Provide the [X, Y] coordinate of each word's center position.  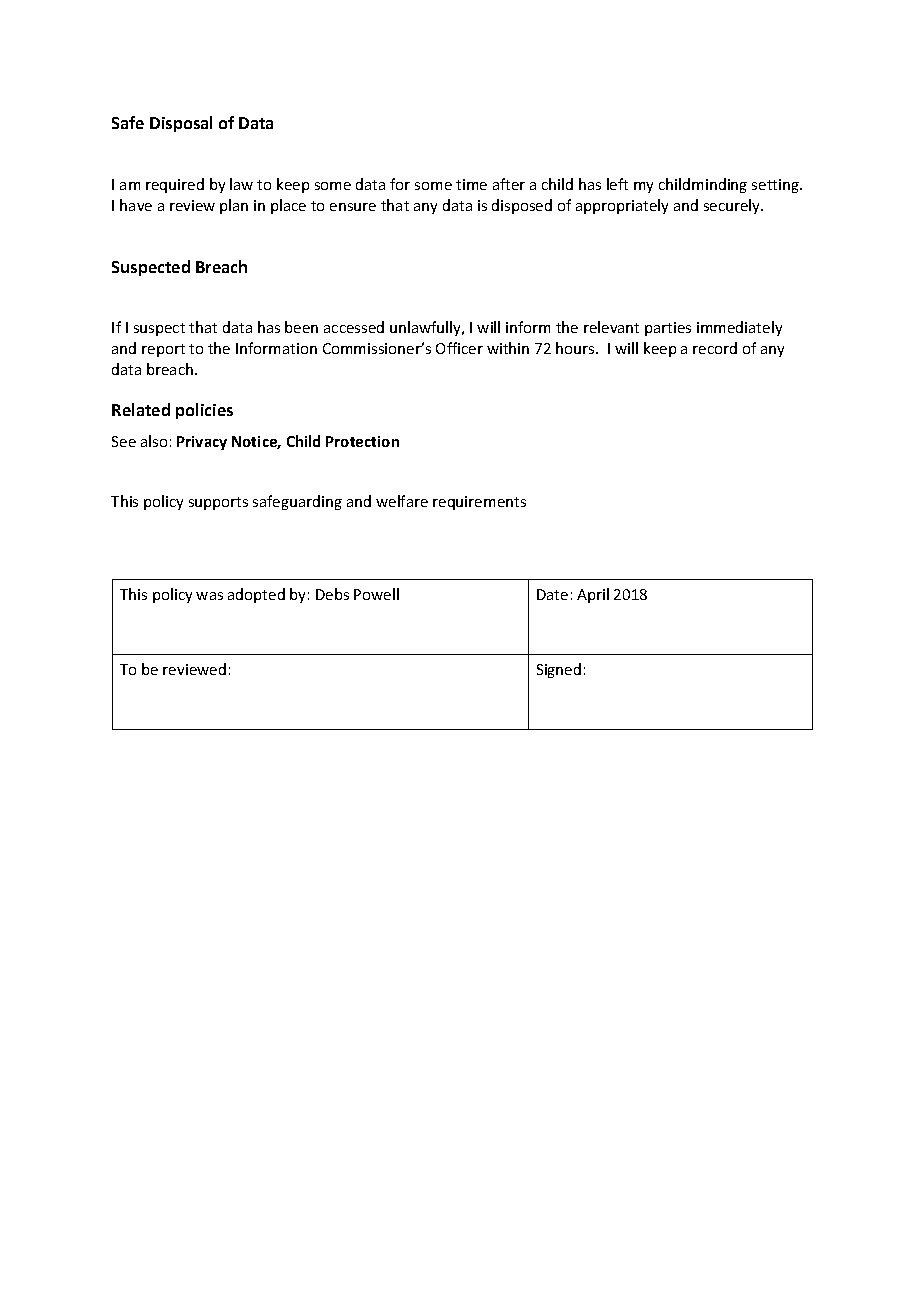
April [593, 595]
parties [668, 329]
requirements [479, 503]
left [617, 184]
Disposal [181, 124]
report [163, 350]
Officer [459, 348]
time [471, 184]
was [209, 596]
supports [218, 503]
